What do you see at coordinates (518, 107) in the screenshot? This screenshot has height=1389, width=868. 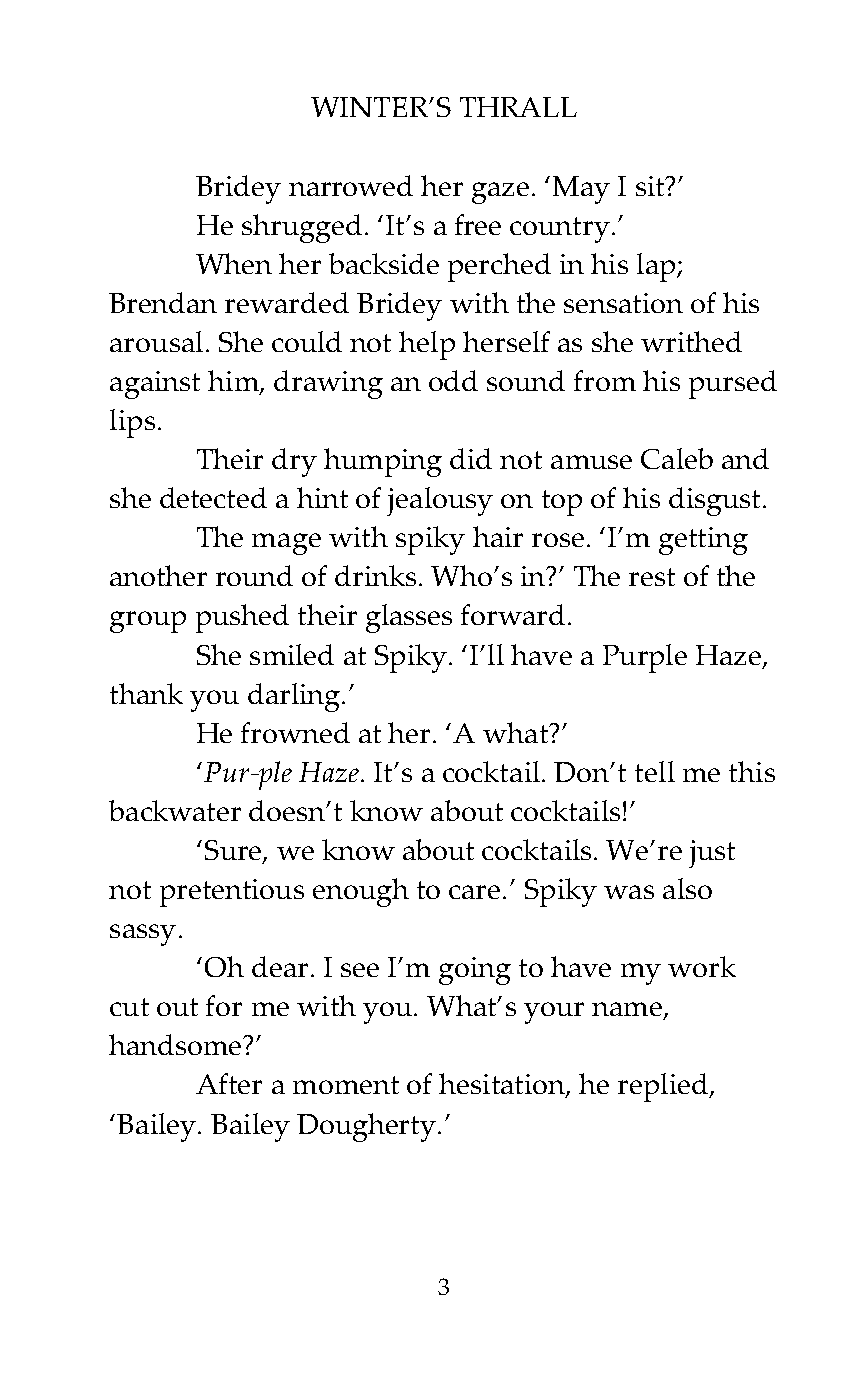 I see `THRALL` at bounding box center [518, 107].
